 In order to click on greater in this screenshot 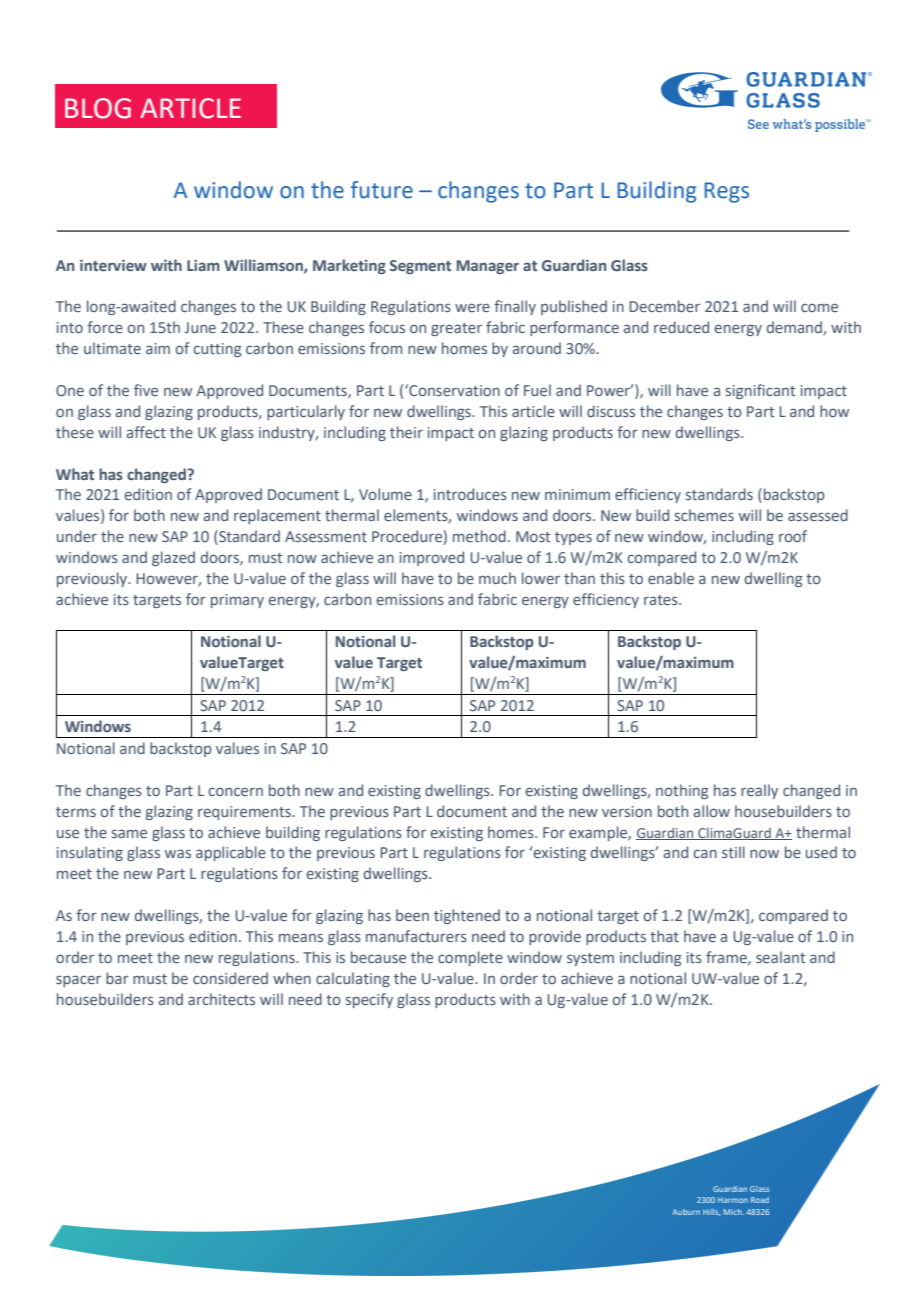, I will do `click(456, 329)`.
